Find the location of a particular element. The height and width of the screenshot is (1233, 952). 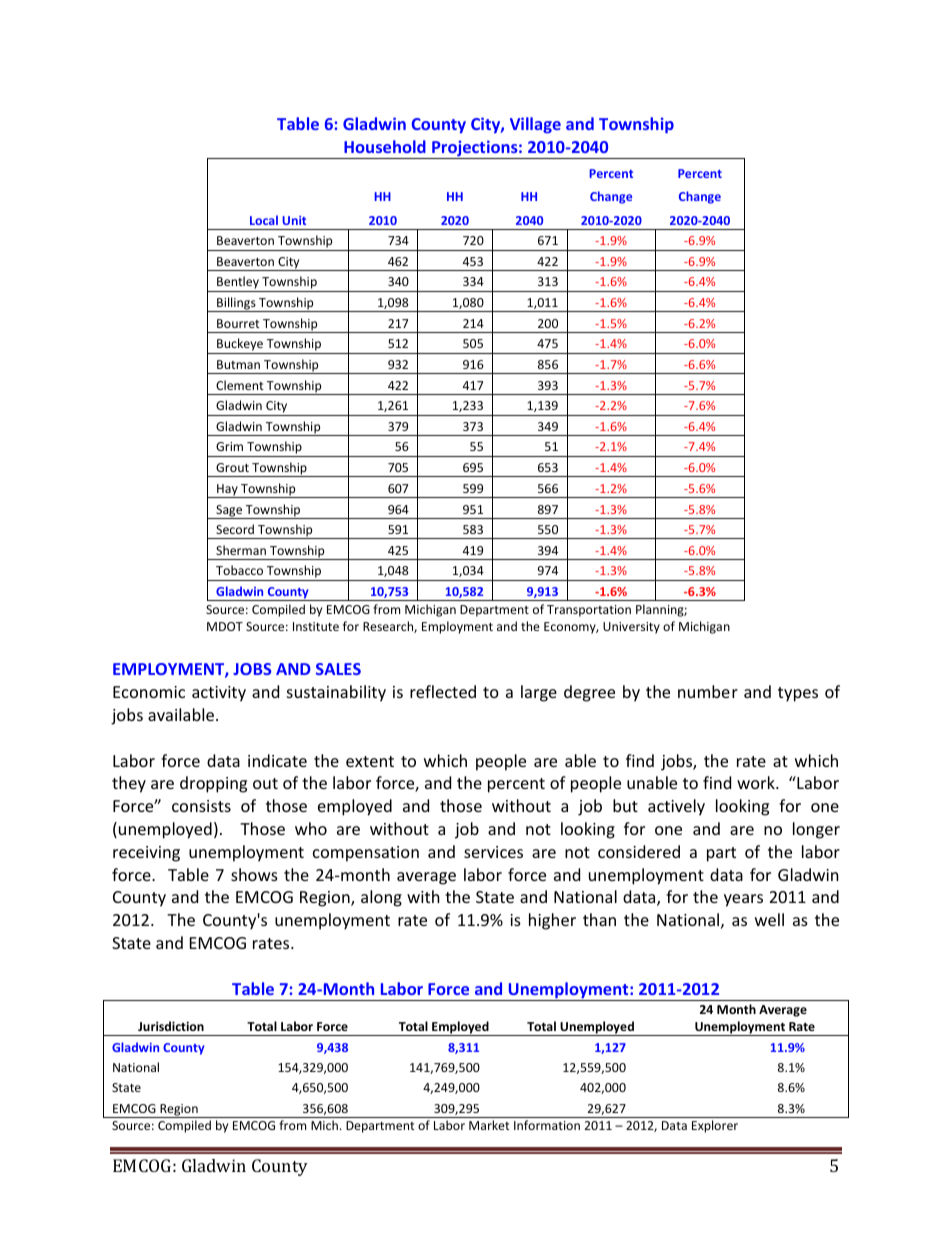

years is located at coordinates (743, 900).
